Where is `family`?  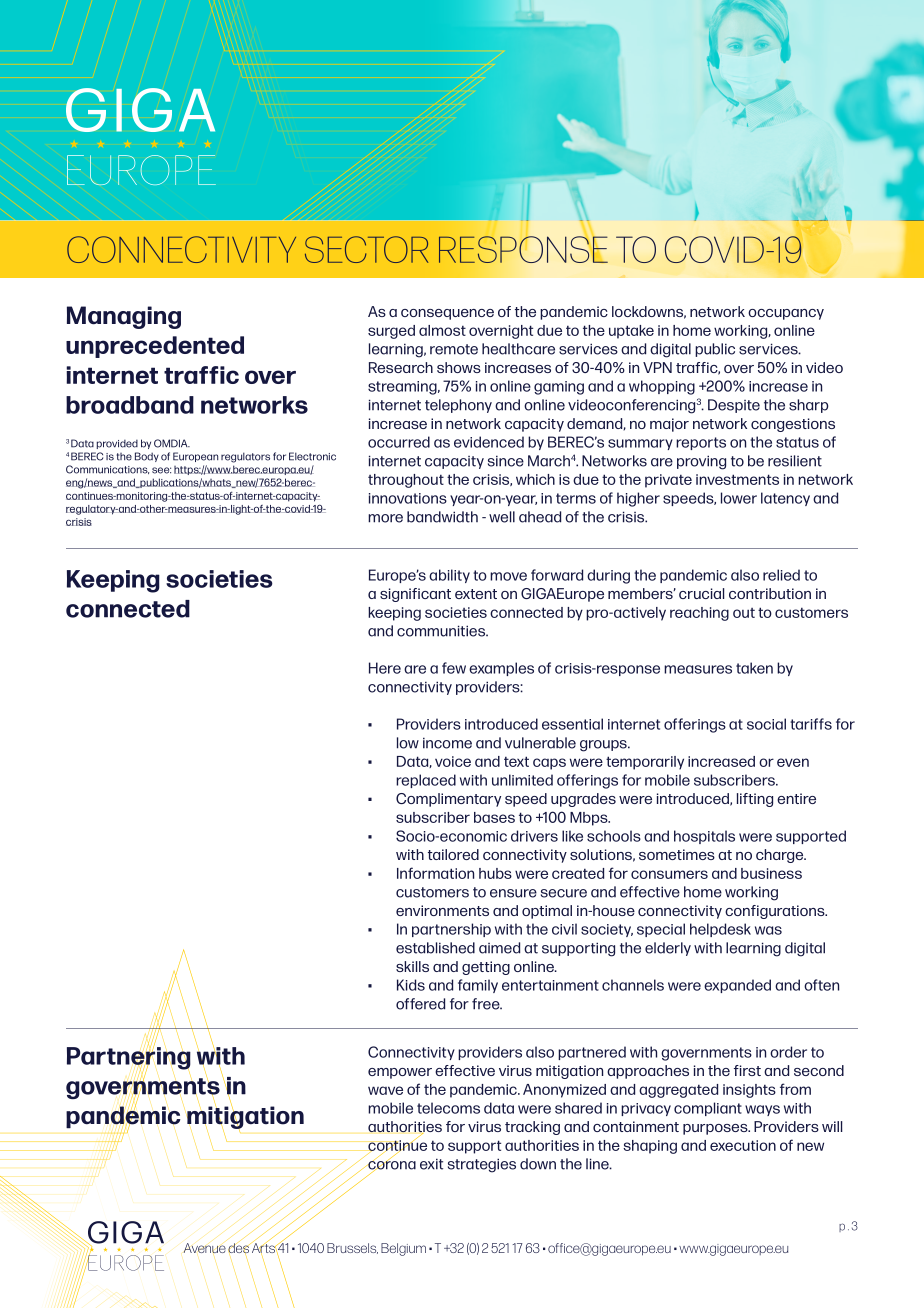 family is located at coordinates (478, 986).
